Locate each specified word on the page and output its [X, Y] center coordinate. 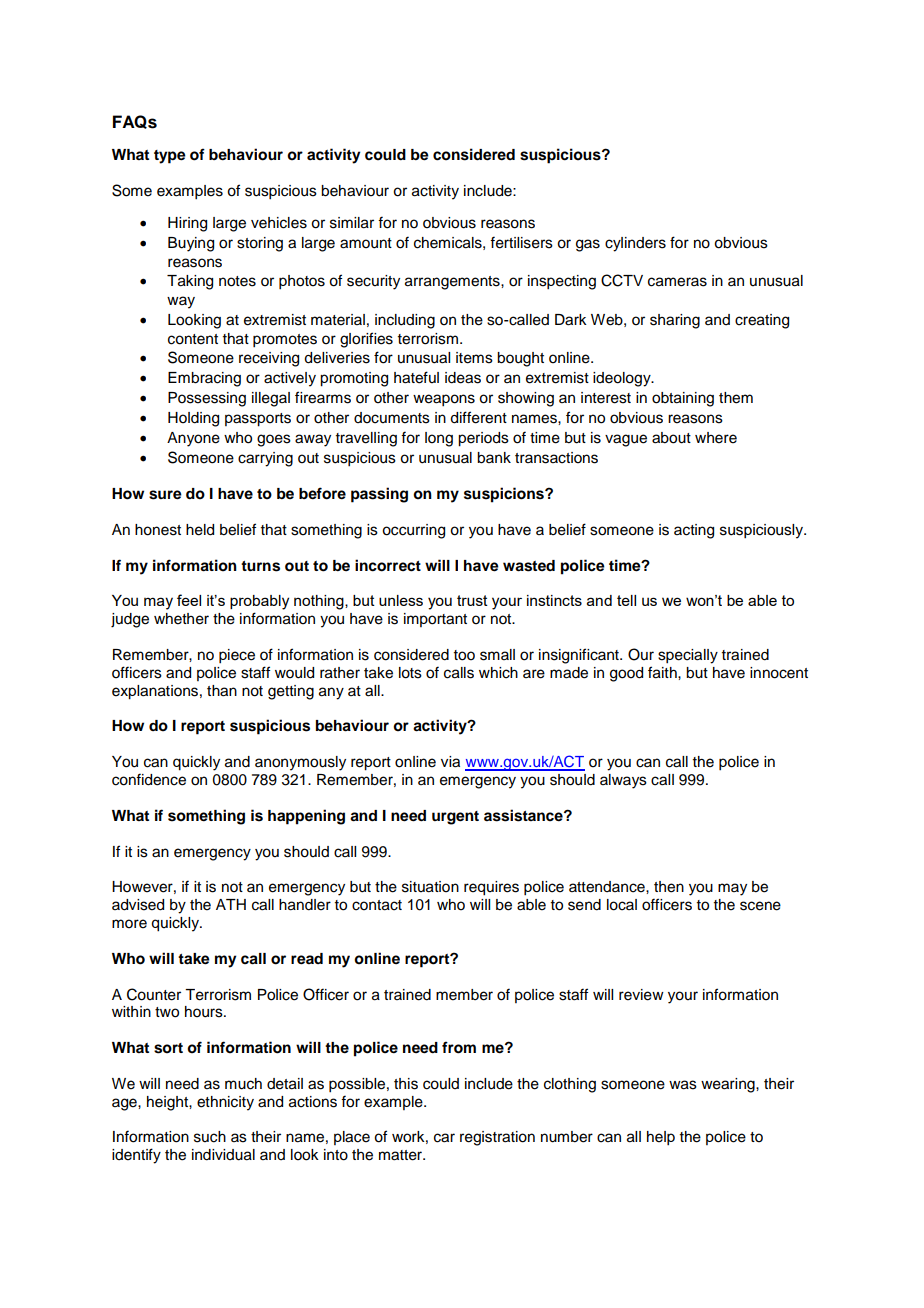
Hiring [187, 224]
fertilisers [521, 242]
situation [430, 887]
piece [237, 656]
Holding [193, 419]
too [464, 655]
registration [497, 1138]
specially [688, 656]
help [661, 1138]
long [439, 439]
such [210, 1137]
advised [138, 905]
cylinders [635, 244]
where [716, 438]
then [669, 887]
